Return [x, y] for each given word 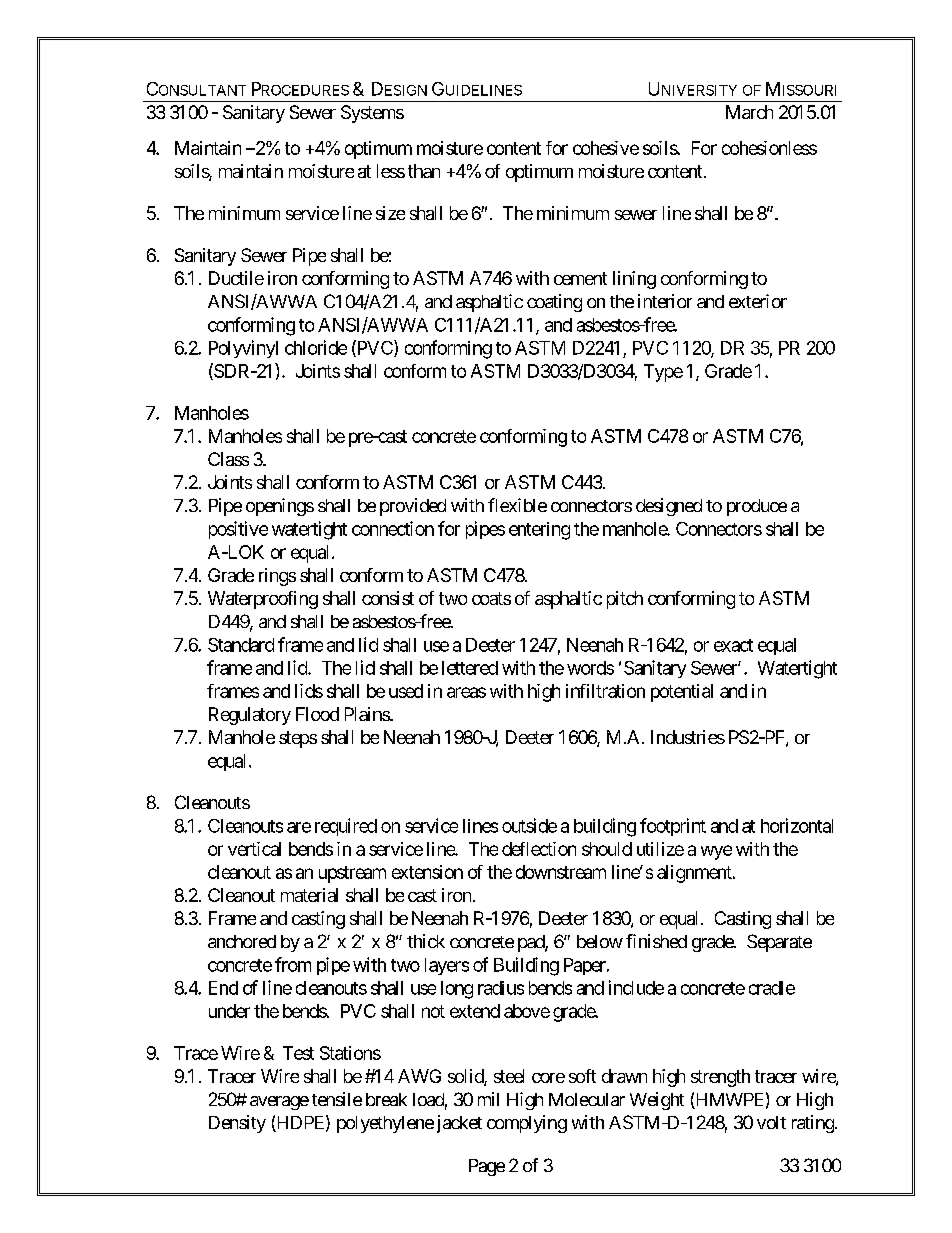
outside [529, 825]
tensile [337, 1099]
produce [757, 507]
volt [771, 1122]
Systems [372, 114]
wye [716, 852]
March [749, 112]
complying [527, 1124]
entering [539, 531]
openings [280, 507]
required [346, 827]
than [424, 171]
